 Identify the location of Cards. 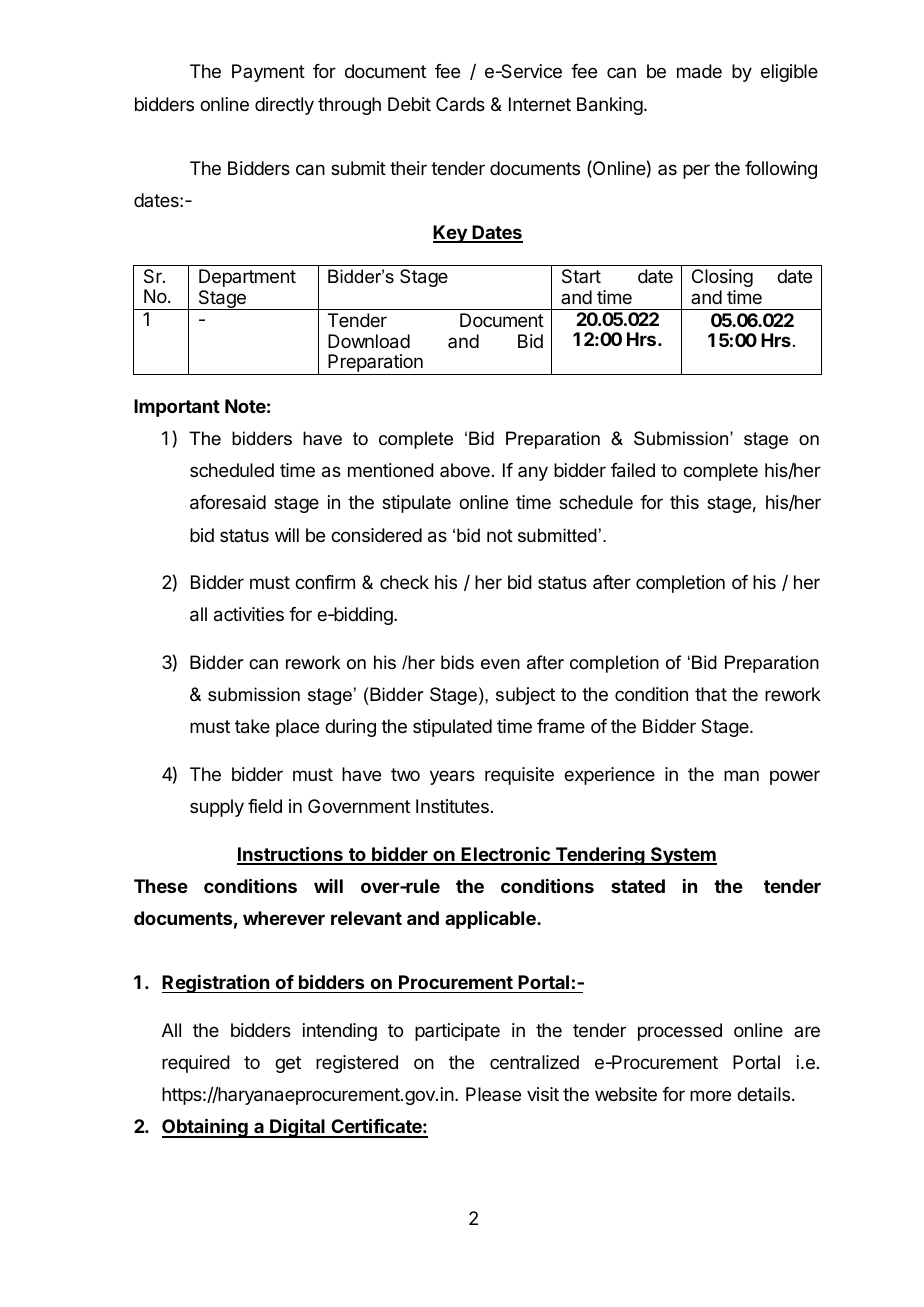
(460, 104).
